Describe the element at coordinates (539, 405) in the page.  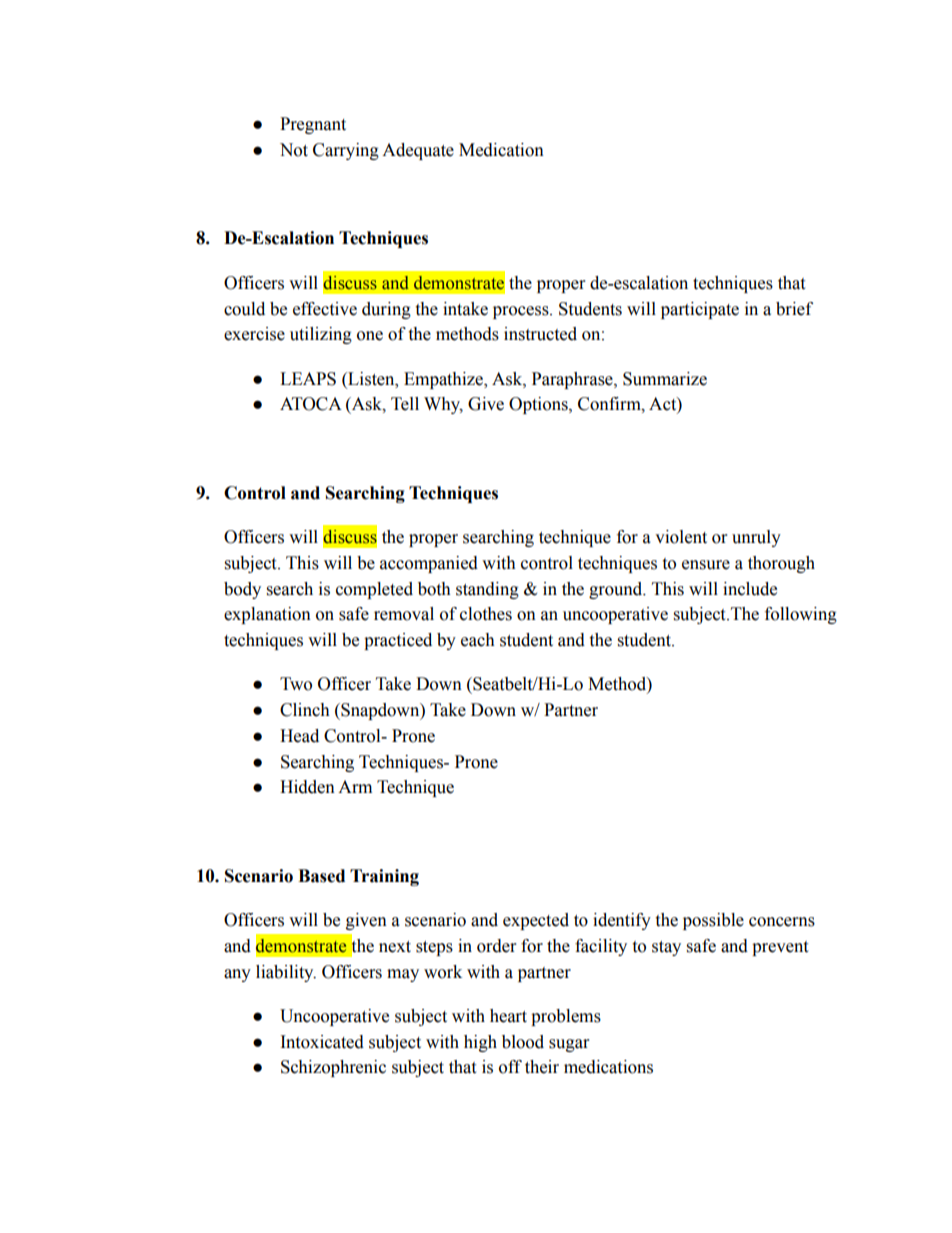
I see `Options` at that location.
